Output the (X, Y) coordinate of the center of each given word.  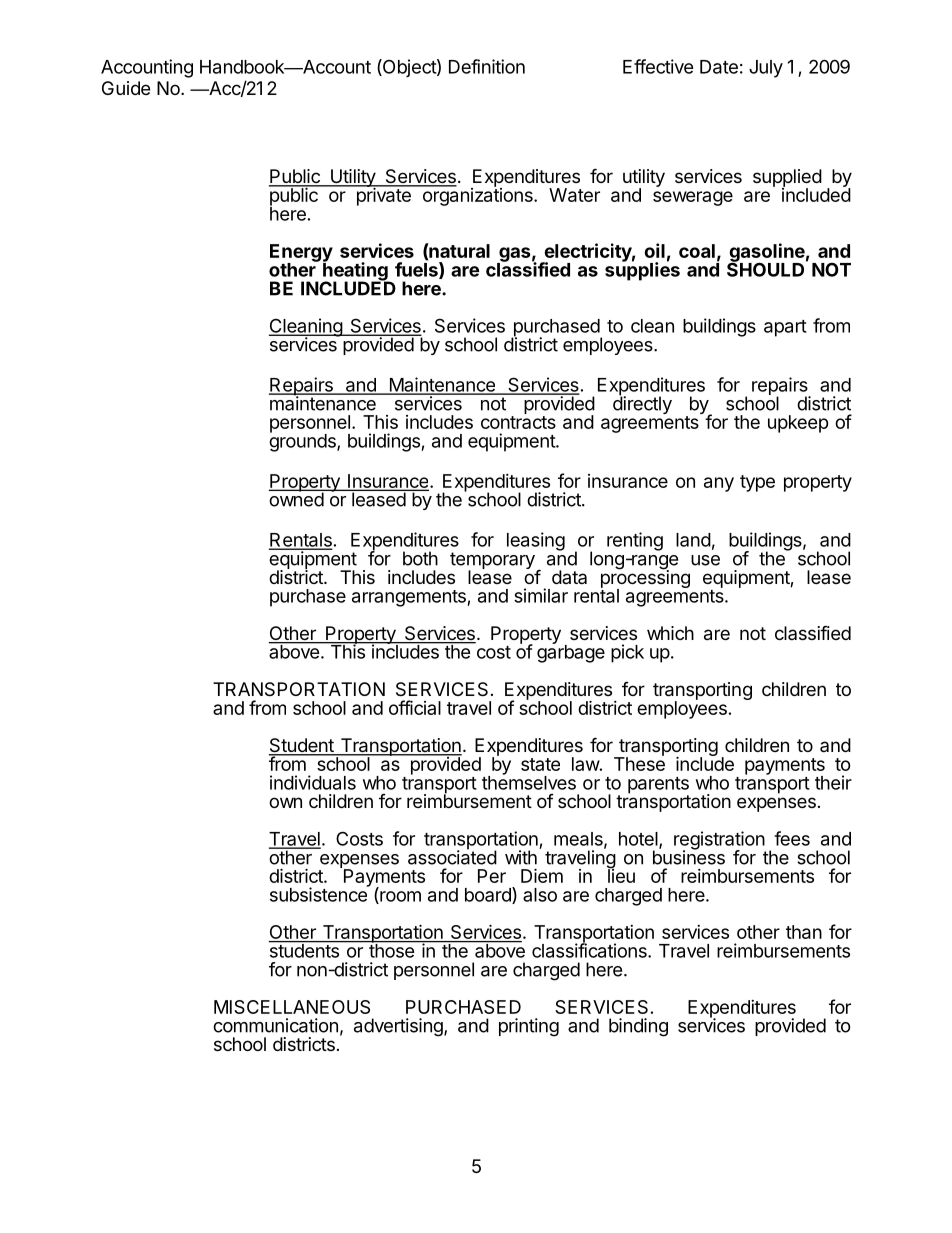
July (766, 69)
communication (275, 1025)
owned (297, 498)
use (705, 560)
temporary (493, 562)
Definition (487, 66)
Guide (126, 88)
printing (529, 1027)
